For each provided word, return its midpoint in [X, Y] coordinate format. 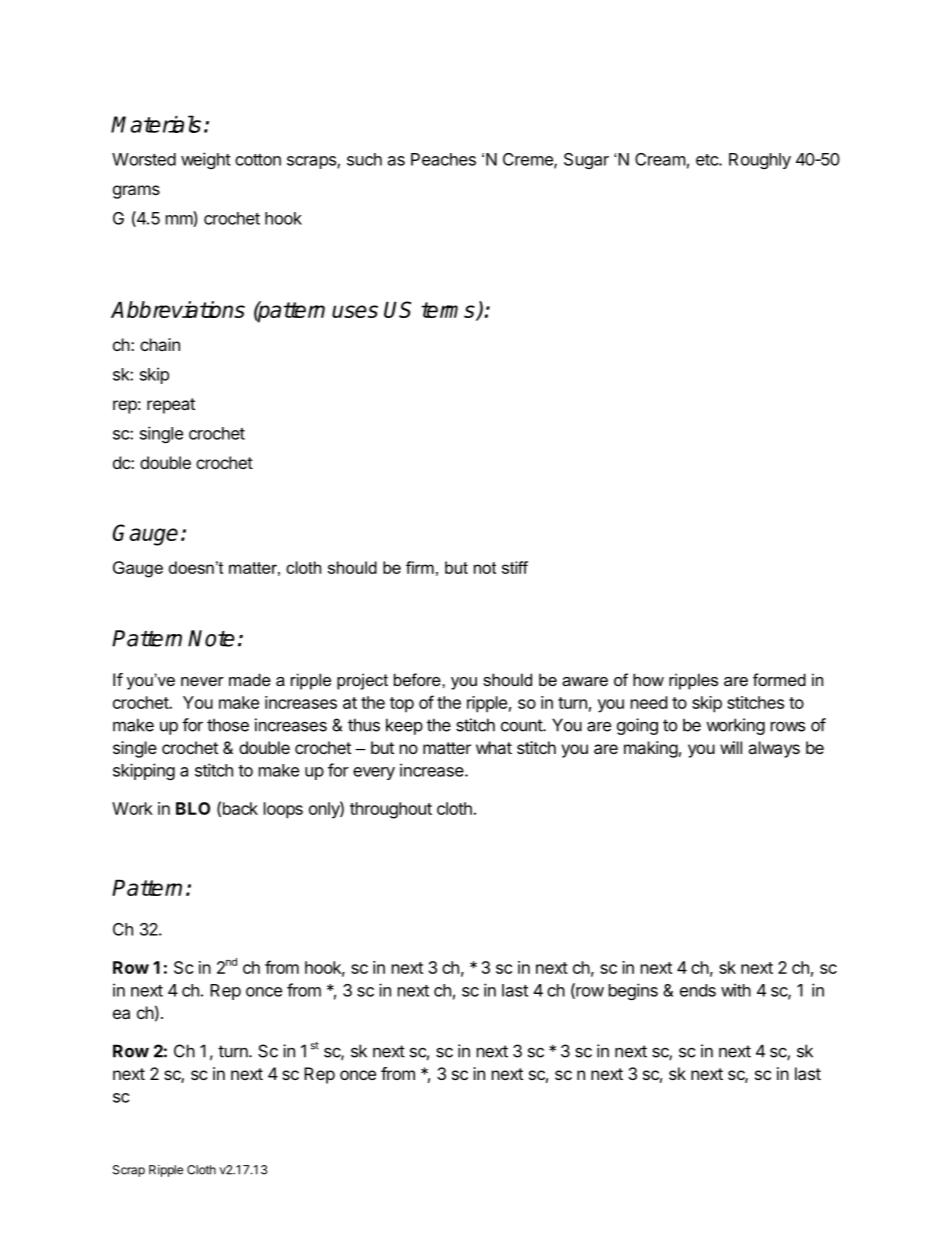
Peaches [443, 159]
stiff [515, 567]
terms [449, 311]
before [418, 679]
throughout [391, 810]
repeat [171, 406]
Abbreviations [178, 309]
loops [283, 810]
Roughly [760, 161]
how [648, 679]
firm [420, 567]
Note [211, 638]
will [731, 747]
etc [708, 160]
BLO [193, 808]
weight [206, 160]
